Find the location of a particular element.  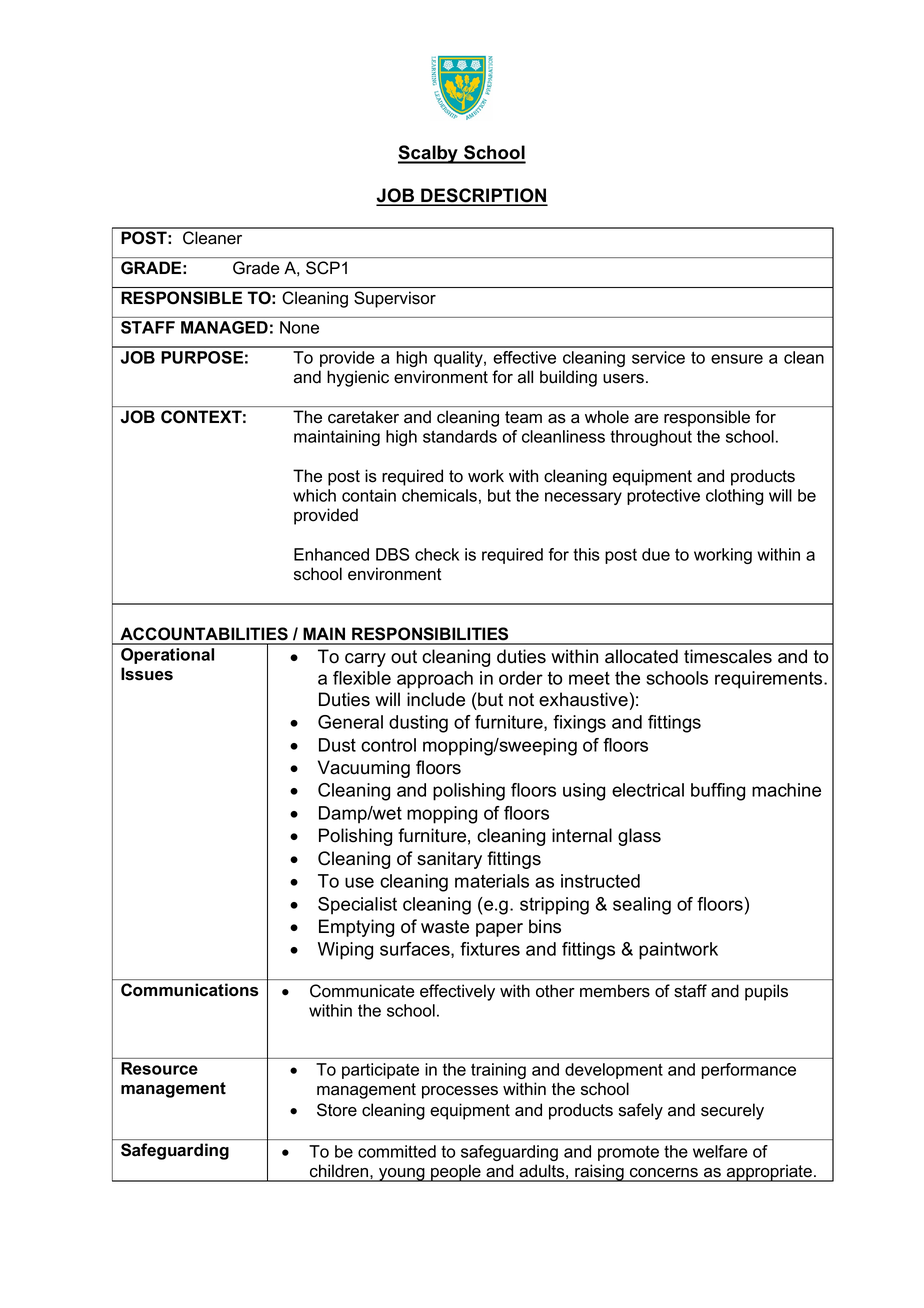

ensure is located at coordinates (737, 359).
